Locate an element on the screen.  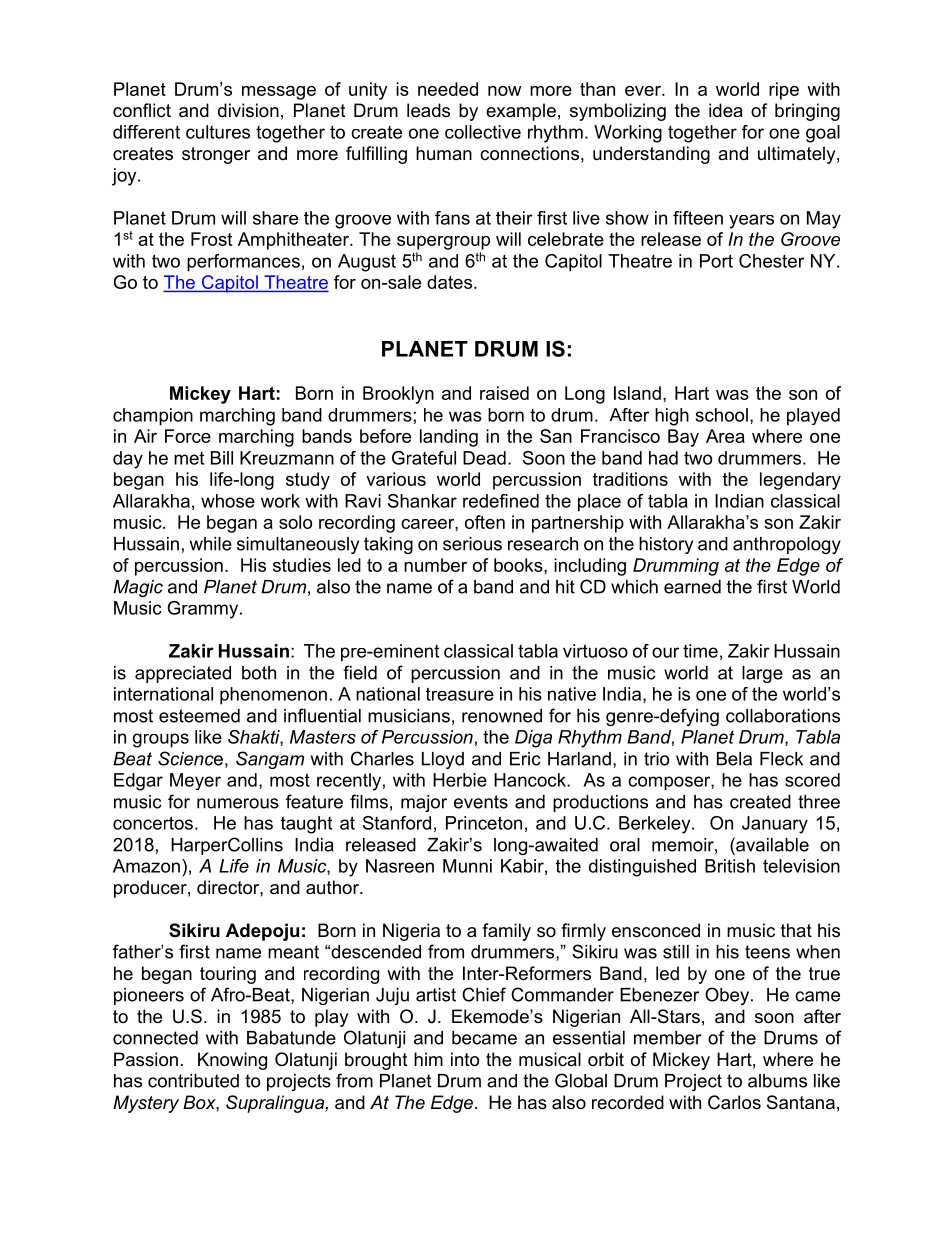
earned is located at coordinates (692, 587).
